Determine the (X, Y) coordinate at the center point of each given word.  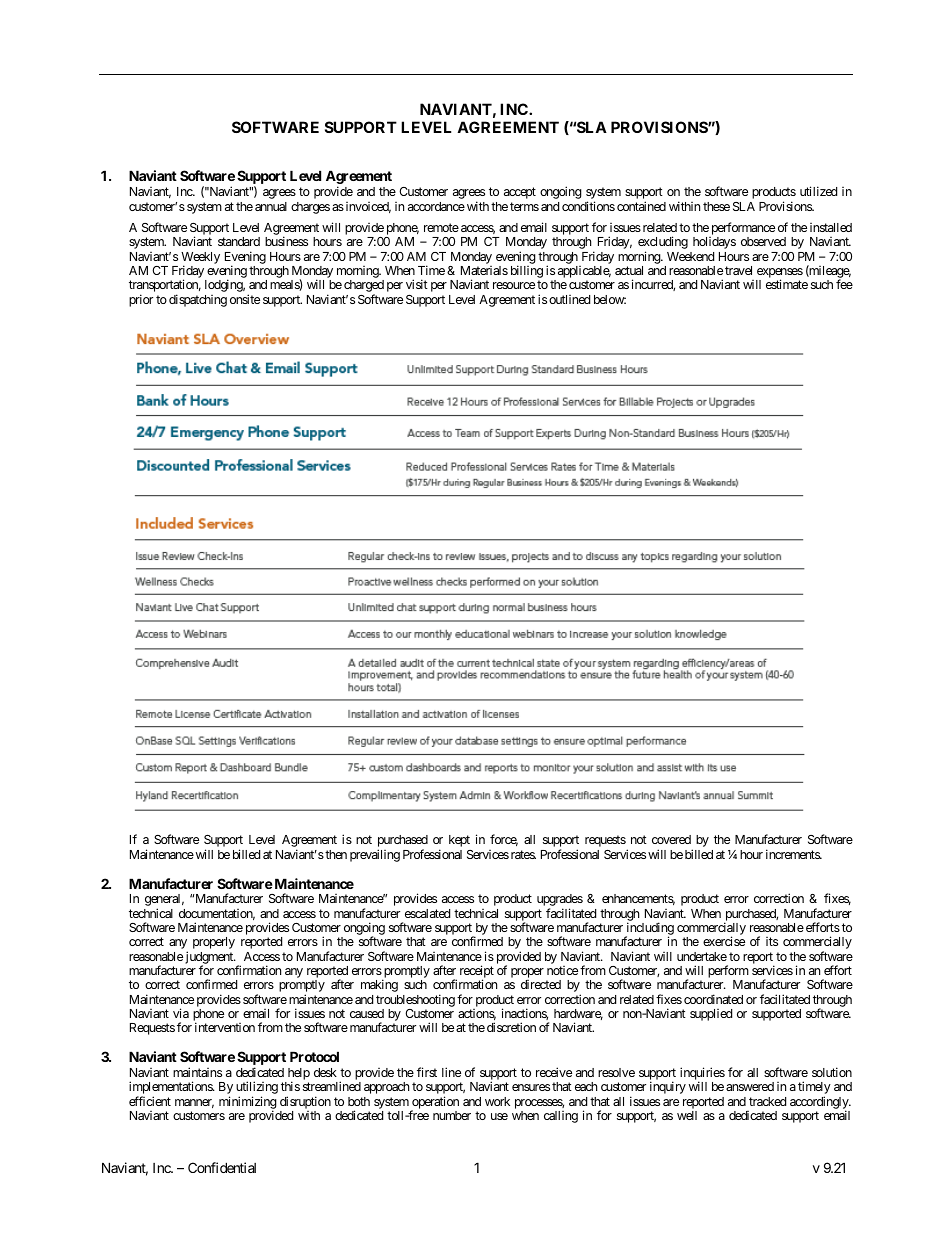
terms (524, 206)
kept (459, 841)
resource (514, 285)
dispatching (198, 300)
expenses (779, 274)
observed (763, 241)
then (335, 854)
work (497, 1101)
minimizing (248, 1103)
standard (239, 241)
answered (750, 1086)
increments (793, 854)
